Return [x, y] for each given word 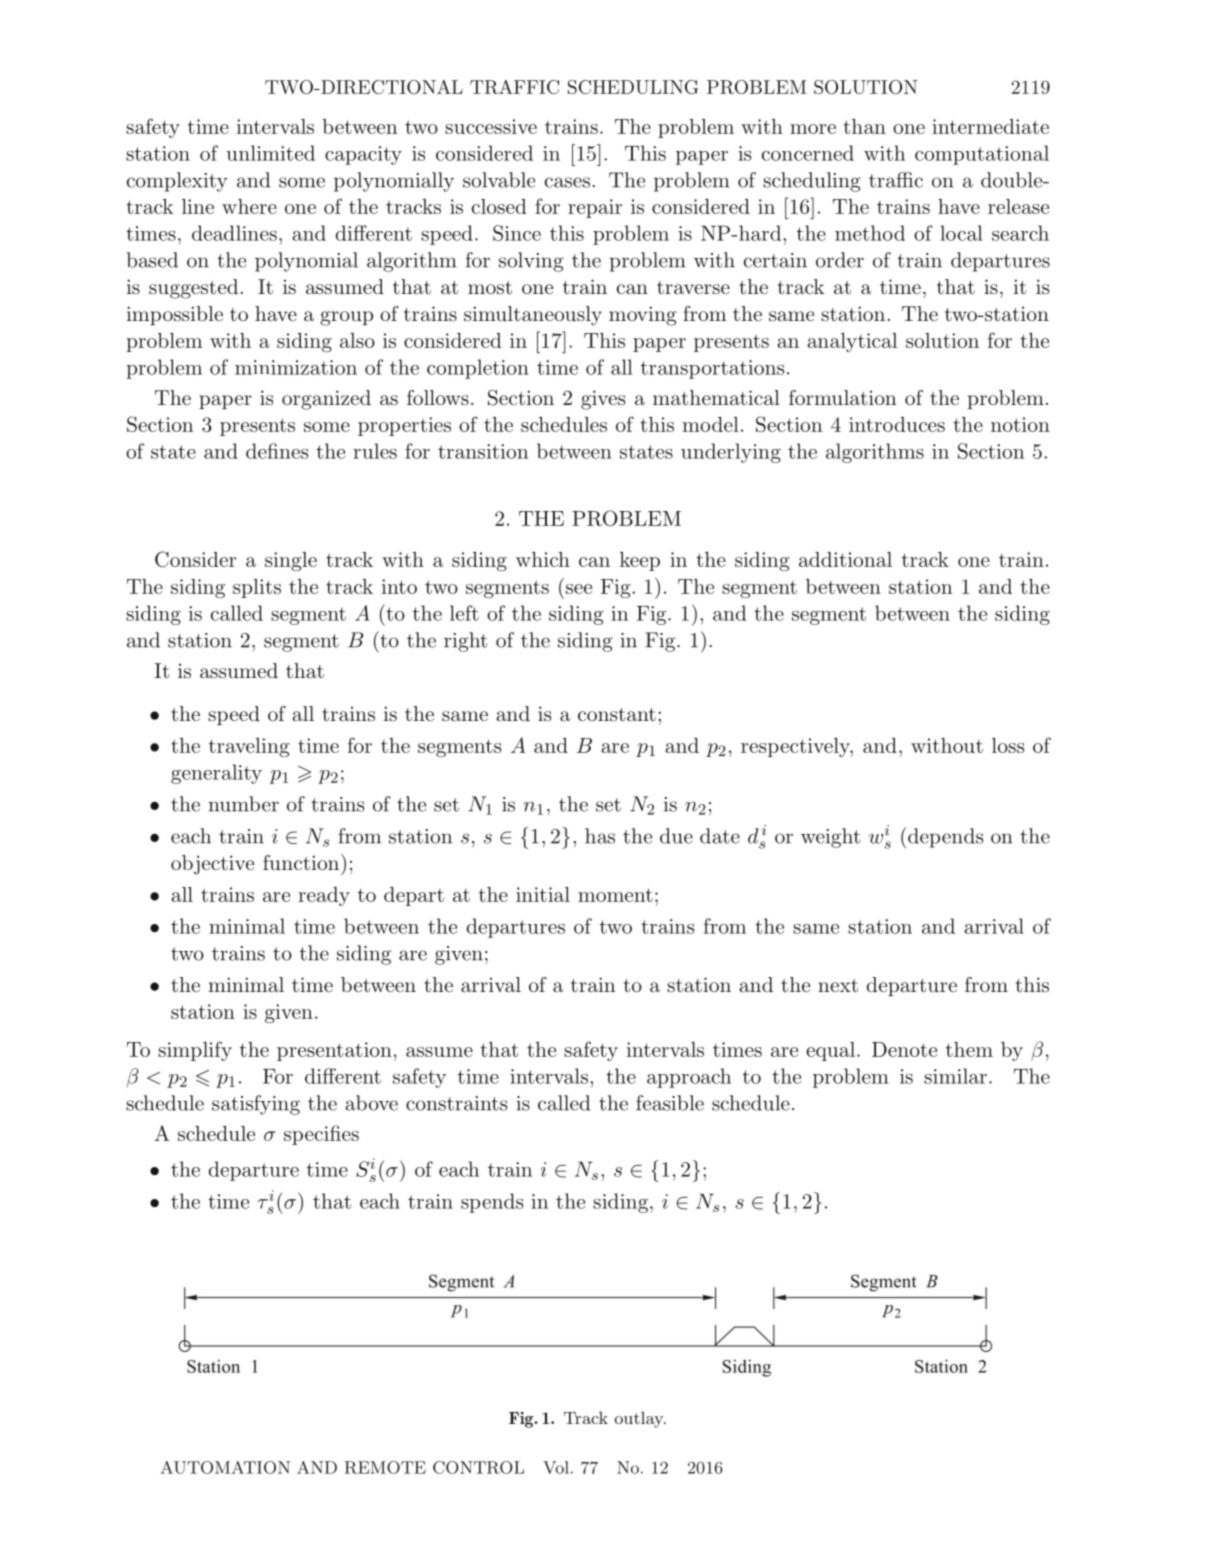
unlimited [270, 153]
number [244, 804]
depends [945, 838]
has [600, 836]
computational [982, 155]
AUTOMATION [225, 1467]
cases [567, 182]
